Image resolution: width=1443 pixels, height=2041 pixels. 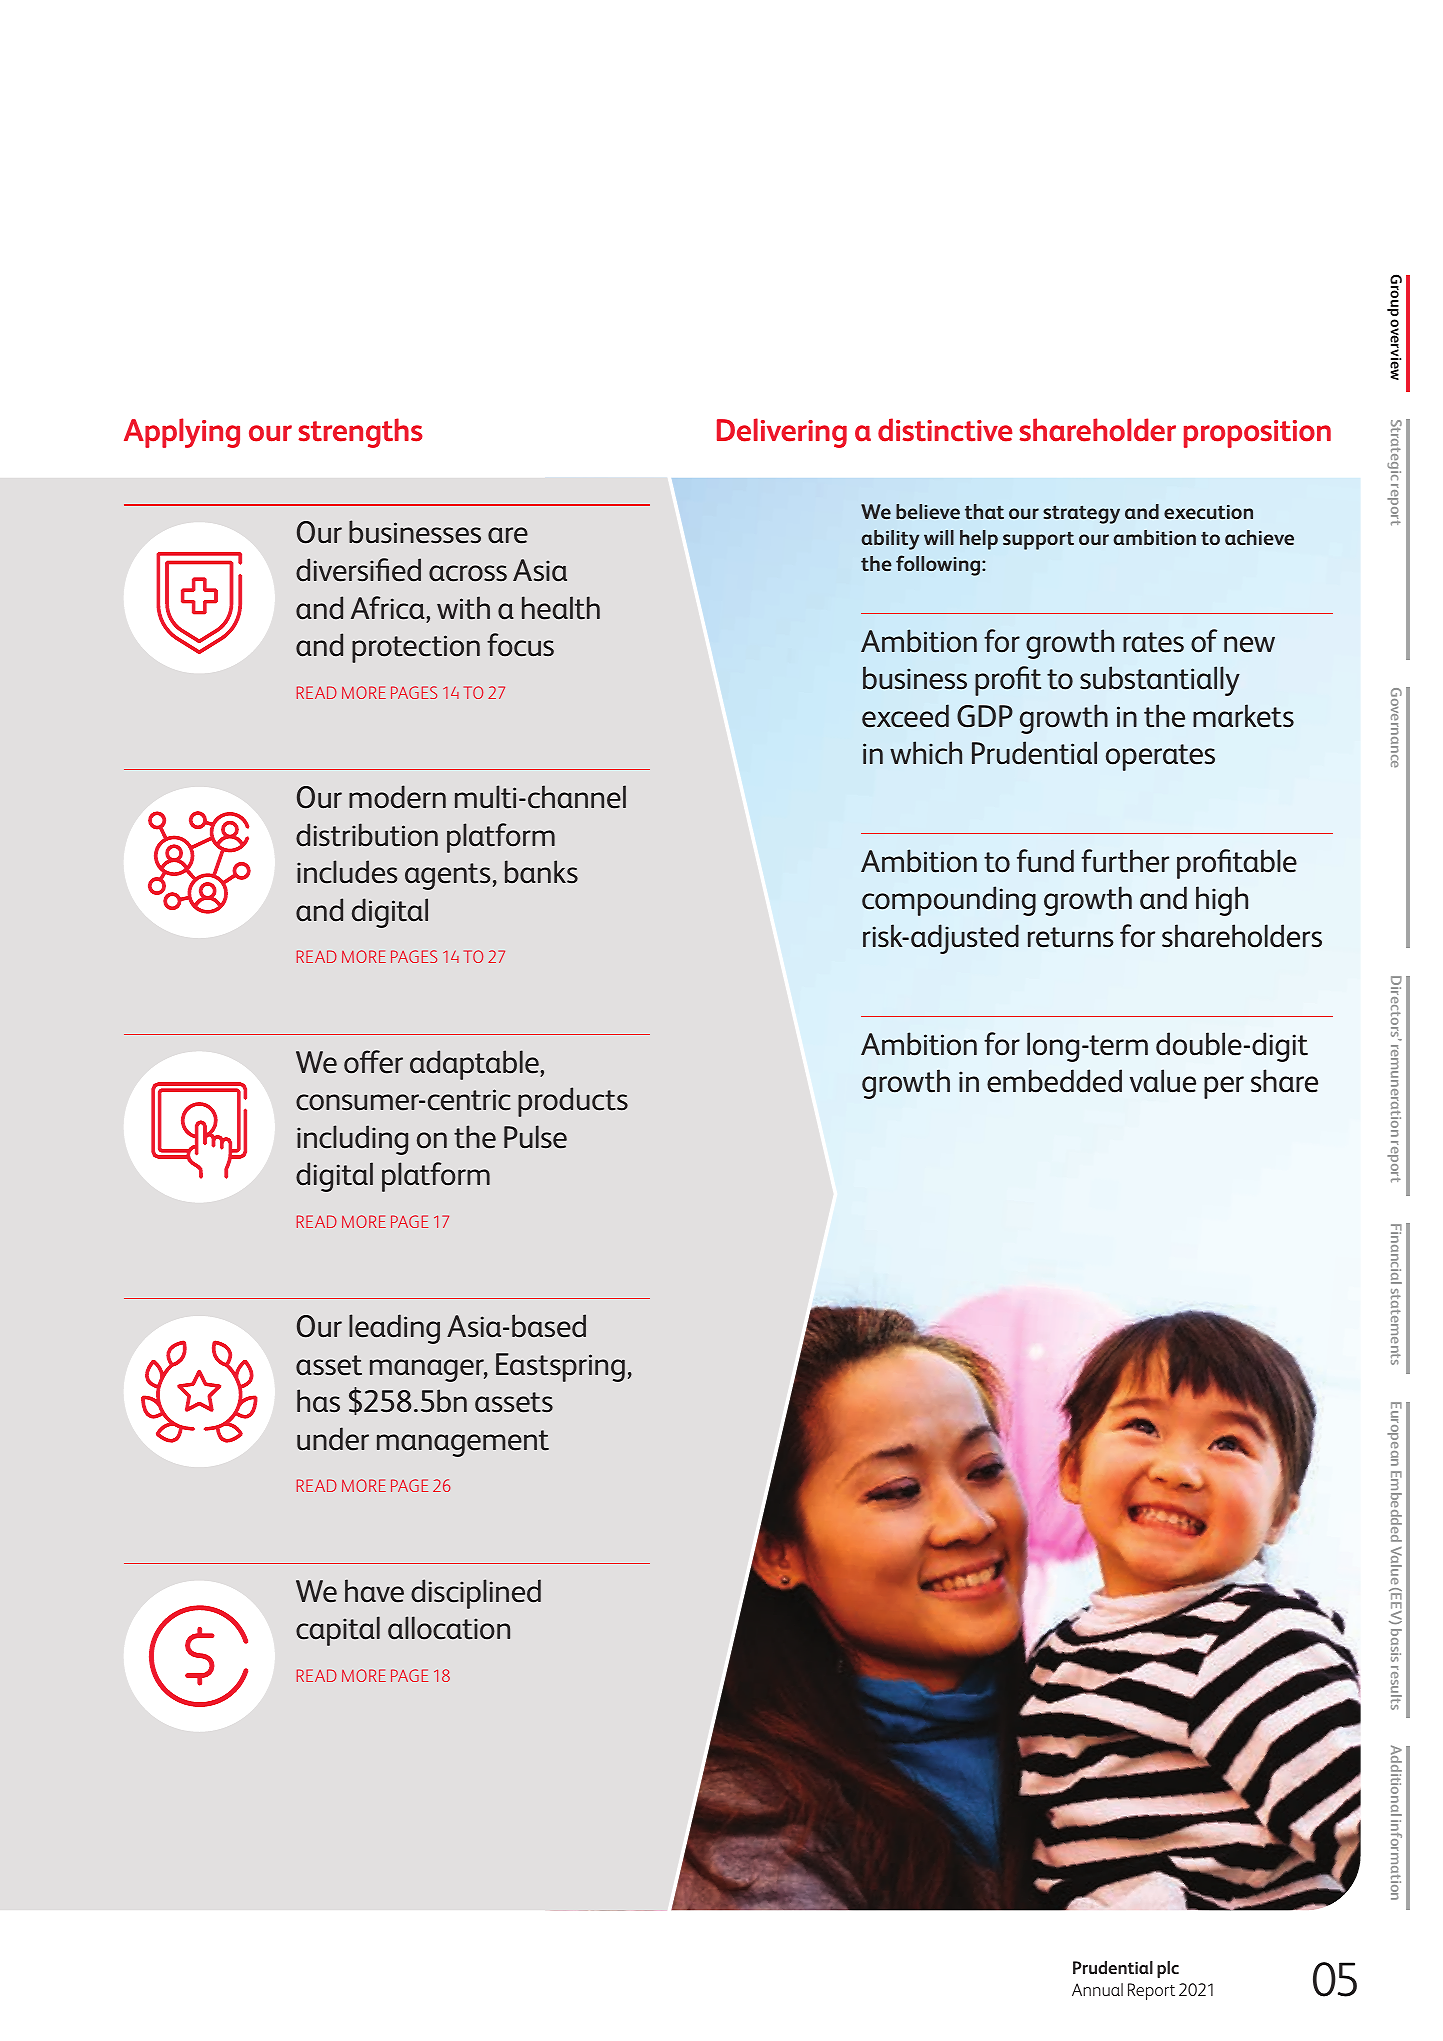 What do you see at coordinates (782, 433) in the image?
I see `Delivering` at bounding box center [782, 433].
